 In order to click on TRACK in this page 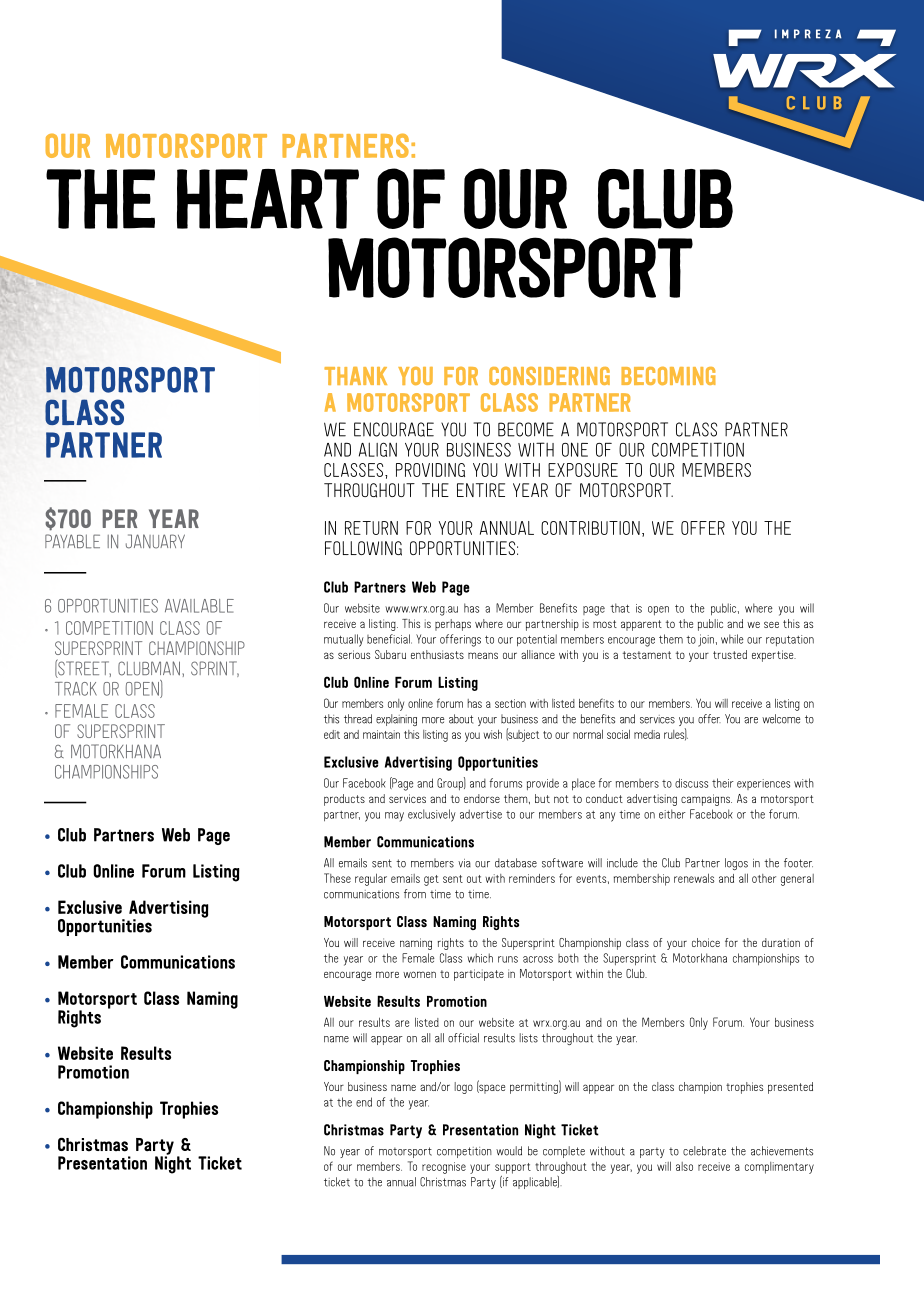, I will do `click(76, 689)`.
